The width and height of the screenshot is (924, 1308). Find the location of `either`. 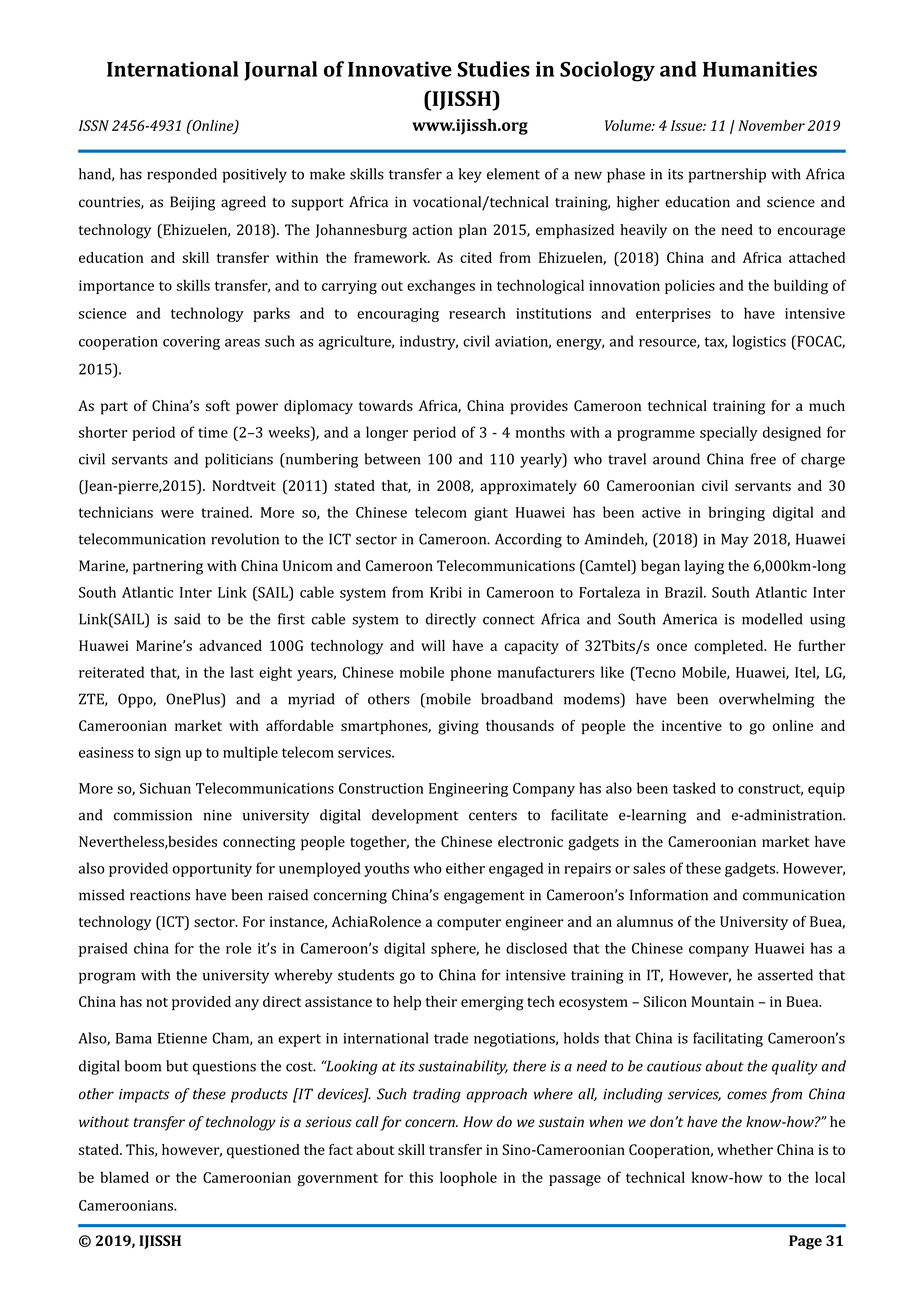

either is located at coordinates (465, 868).
